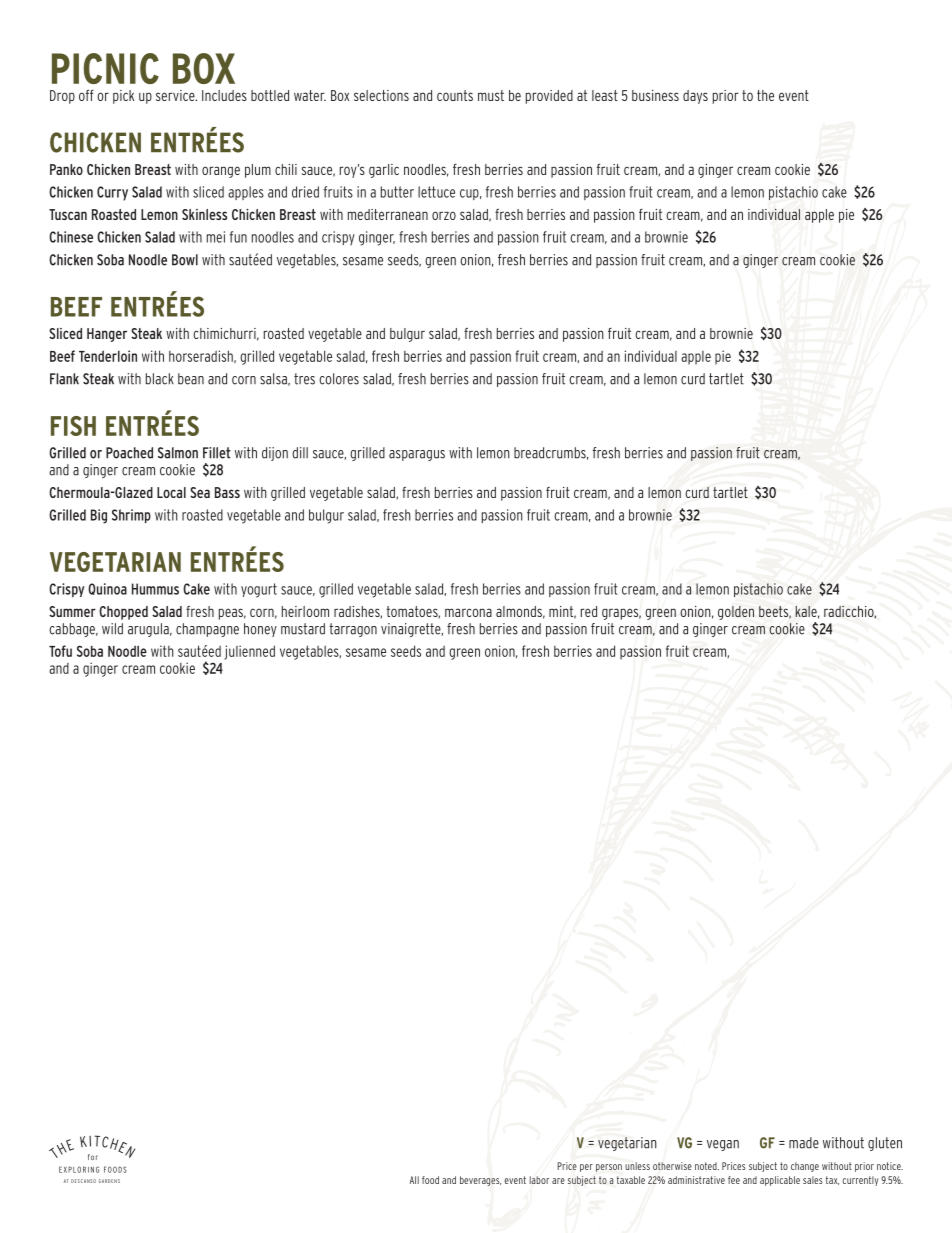  What do you see at coordinates (695, 97) in the screenshot?
I see `days` at bounding box center [695, 97].
